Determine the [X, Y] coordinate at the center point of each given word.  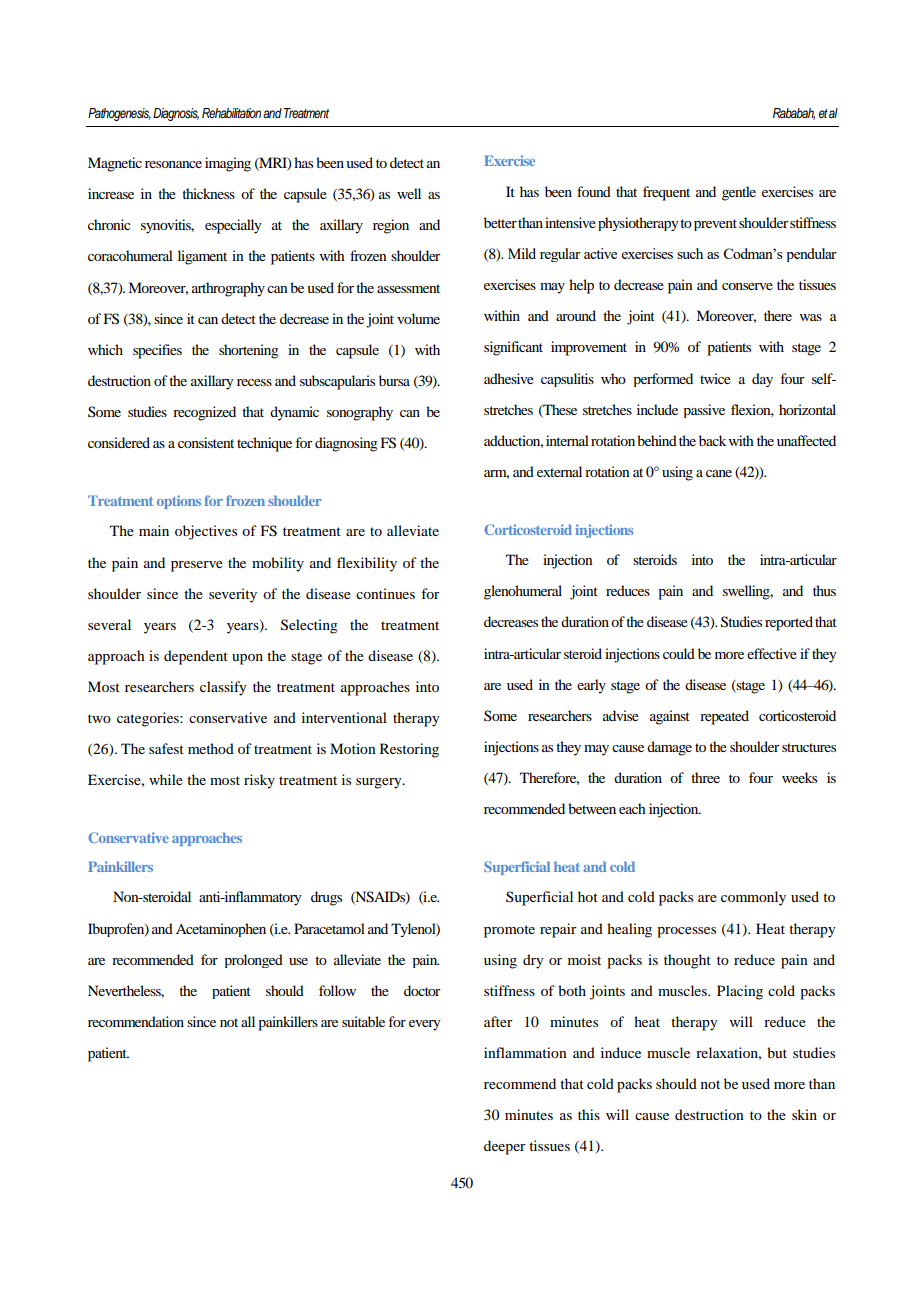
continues [385, 593]
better [500, 222]
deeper [505, 1147]
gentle [739, 193]
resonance [173, 164]
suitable [363, 1021]
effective [772, 653]
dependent [196, 657]
